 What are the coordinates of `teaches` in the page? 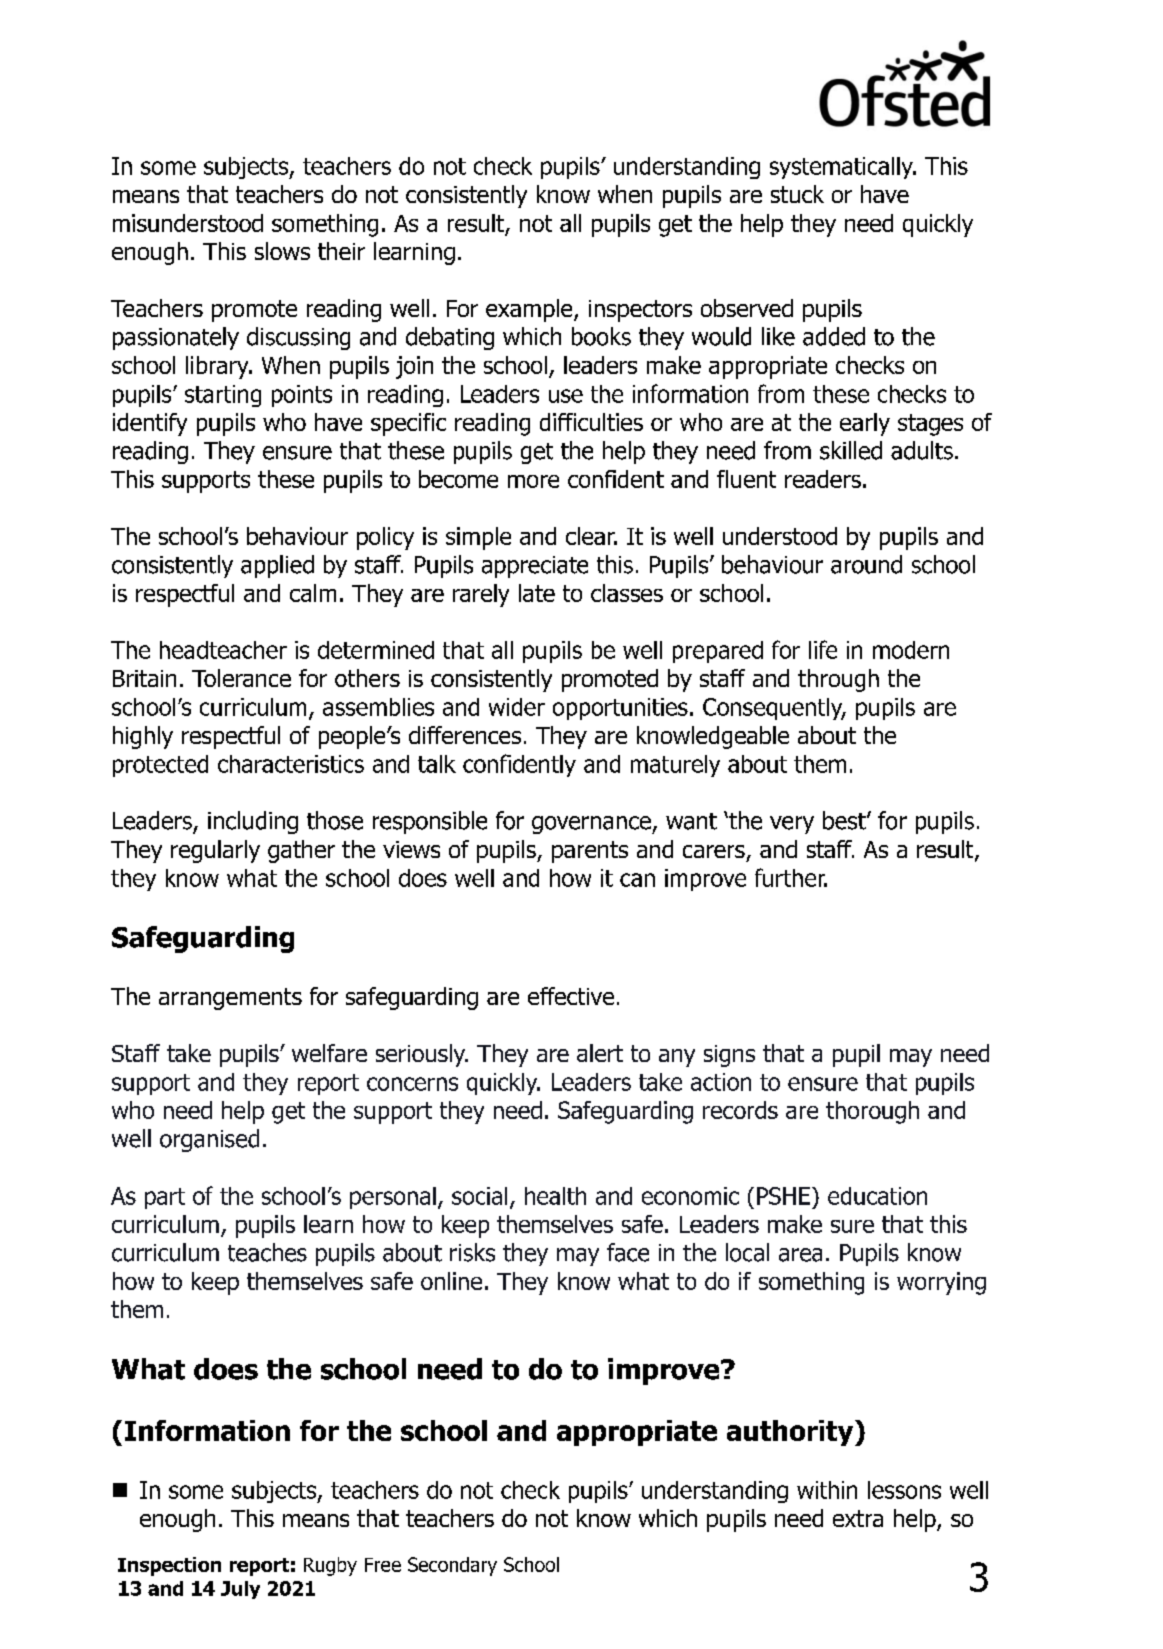 It's located at (267, 1252).
